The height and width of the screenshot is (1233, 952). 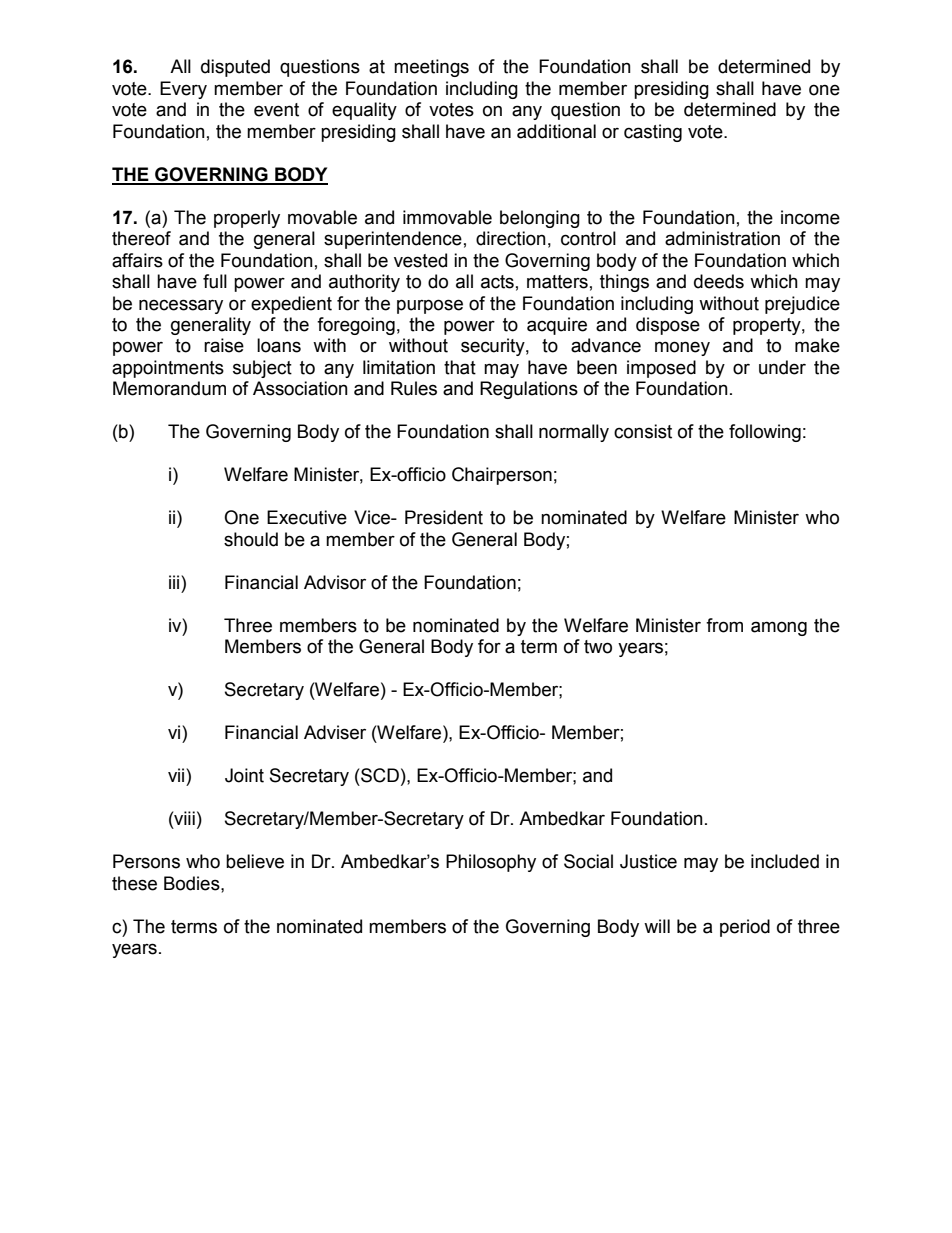 What do you see at coordinates (431, 68) in the screenshot?
I see `meetings` at bounding box center [431, 68].
